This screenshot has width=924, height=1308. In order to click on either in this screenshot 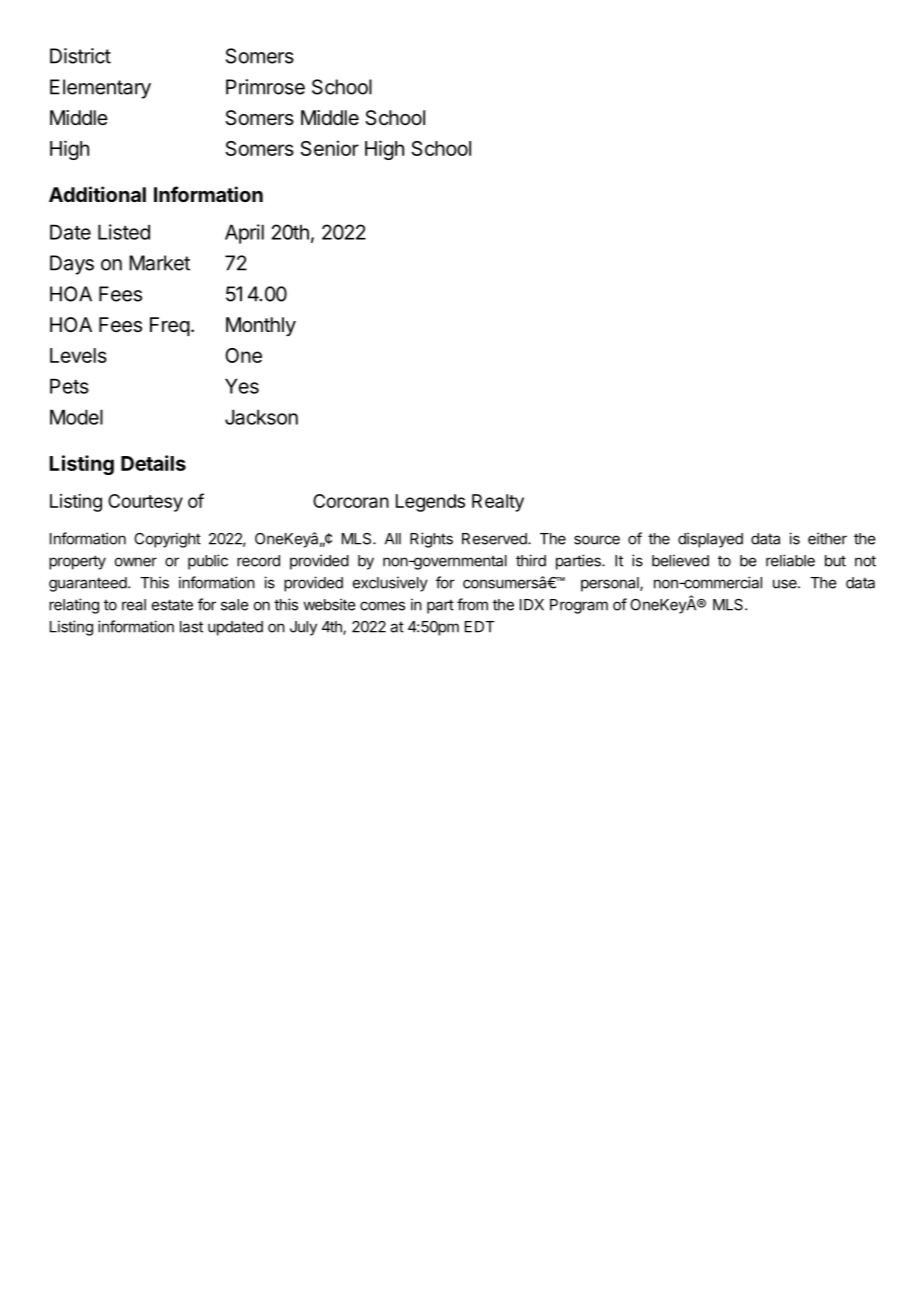, I will do `click(827, 538)`.
